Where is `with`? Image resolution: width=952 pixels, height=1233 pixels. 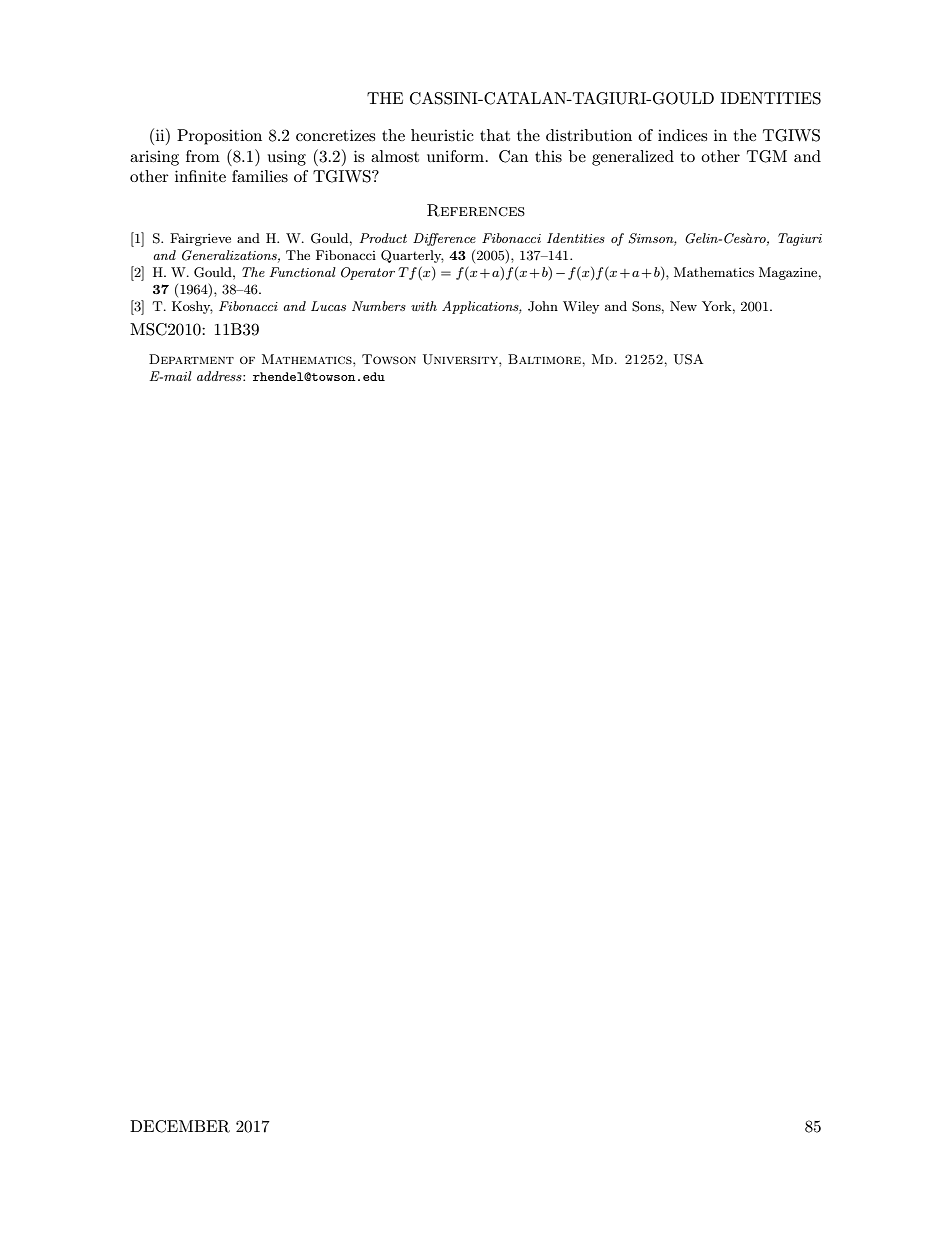 with is located at coordinates (424, 306).
